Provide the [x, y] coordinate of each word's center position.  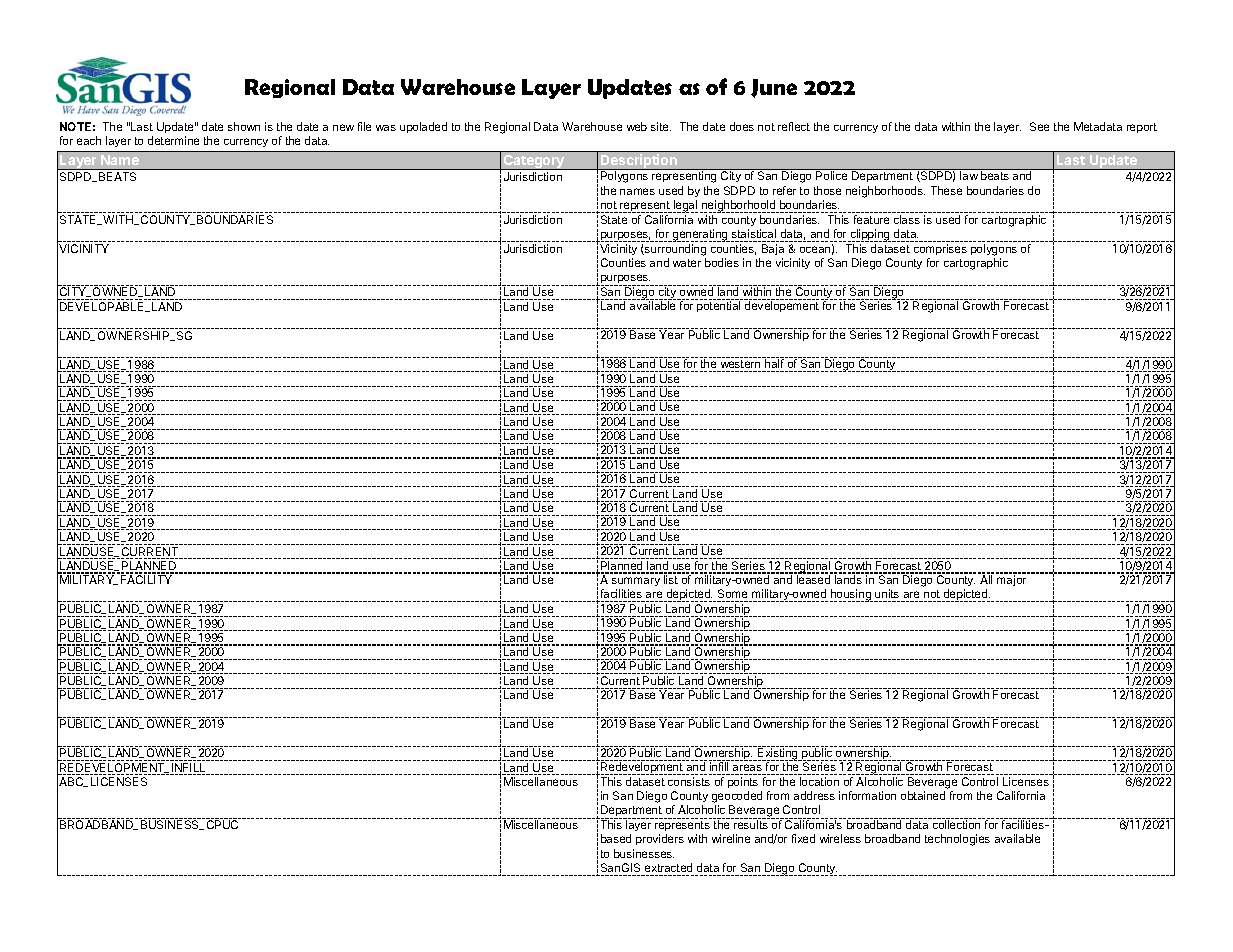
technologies [957, 840]
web [637, 126]
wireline [731, 838]
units [887, 593]
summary [636, 581]
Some [732, 593]
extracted [668, 867]
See [1039, 126]
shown [244, 126]
